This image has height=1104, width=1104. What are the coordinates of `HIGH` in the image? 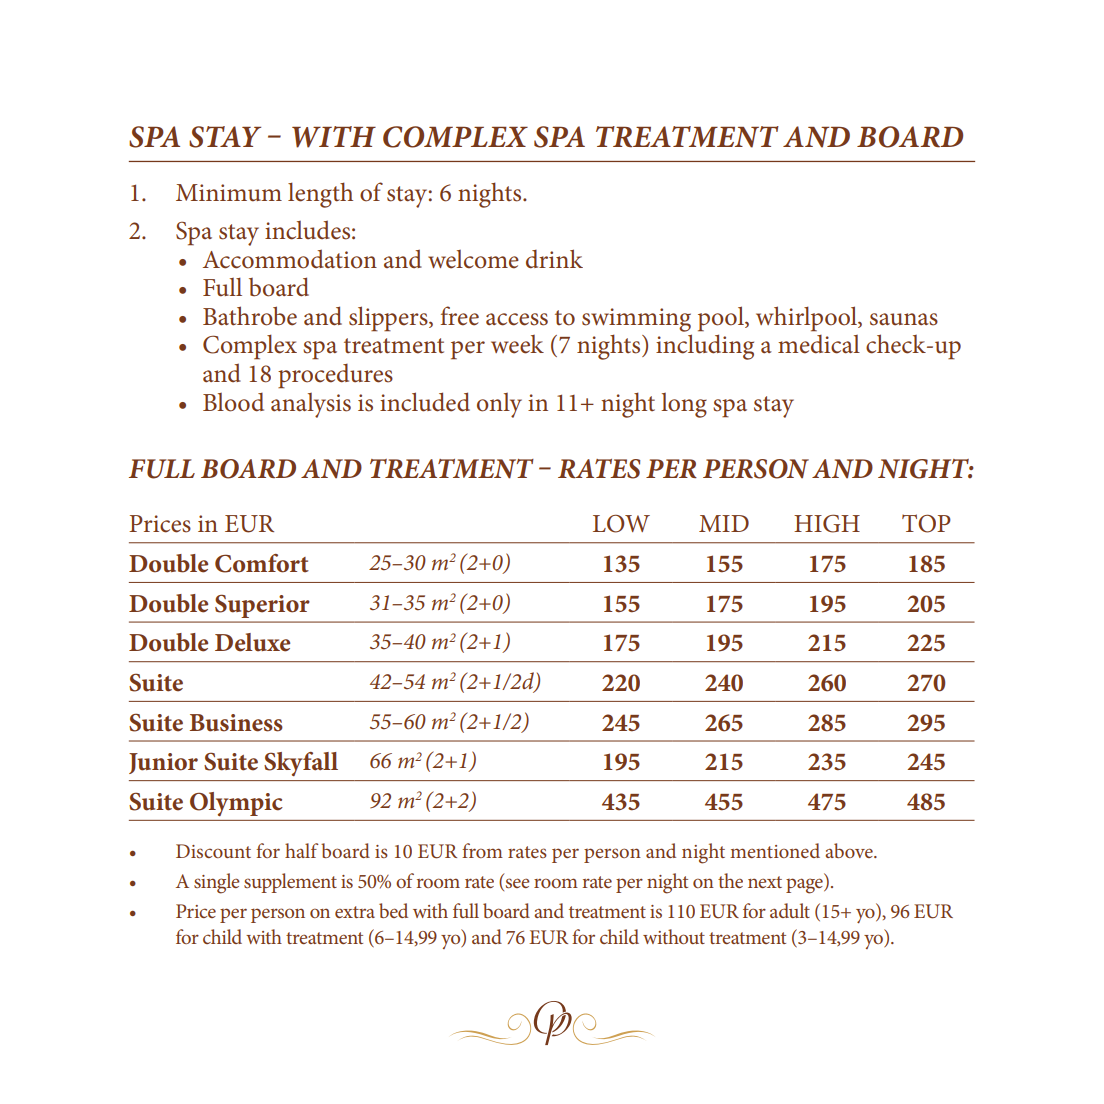 It's located at (827, 523).
